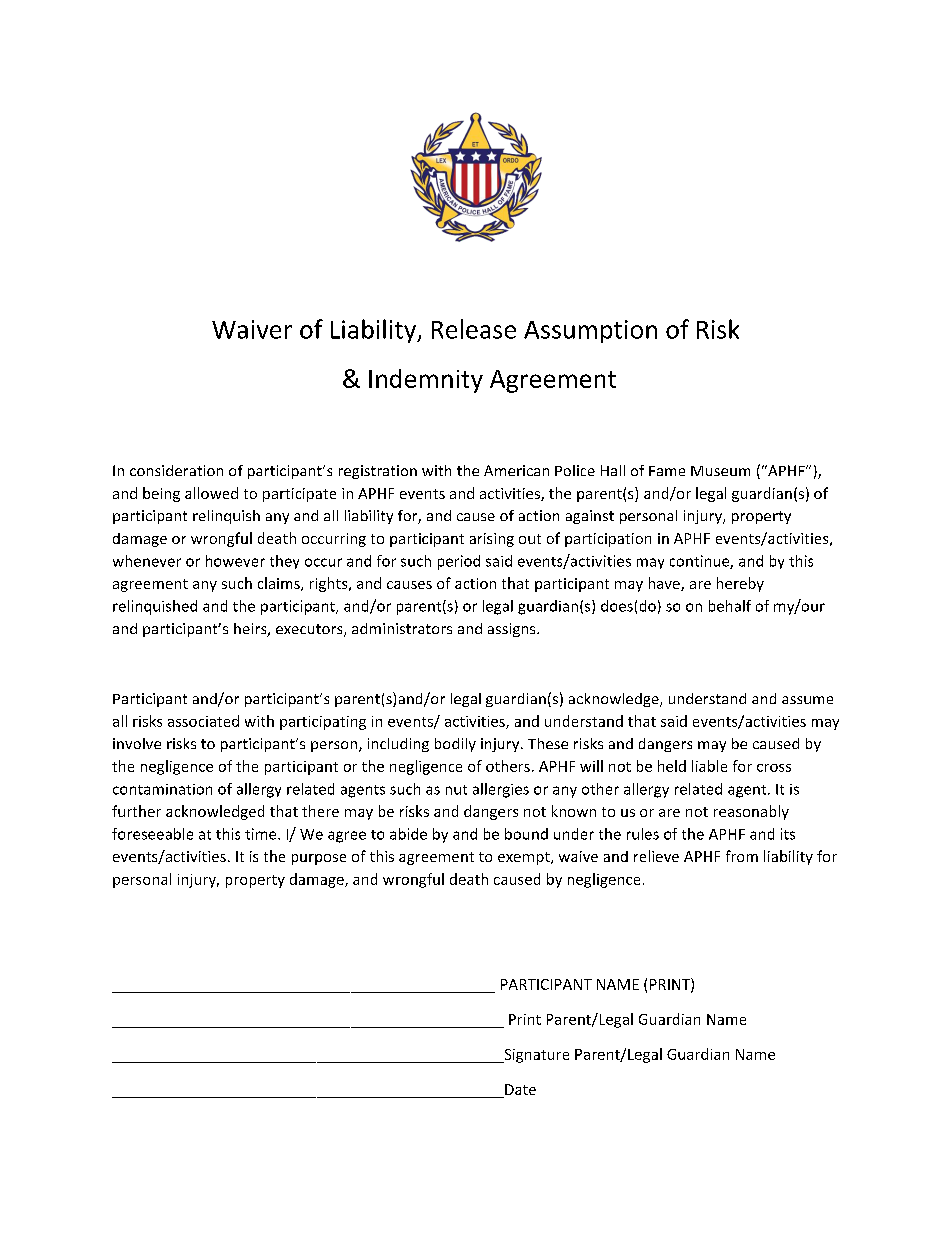 This image has width=952, height=1233. Describe the element at coordinates (492, 540) in the image. I see `arising` at that location.
